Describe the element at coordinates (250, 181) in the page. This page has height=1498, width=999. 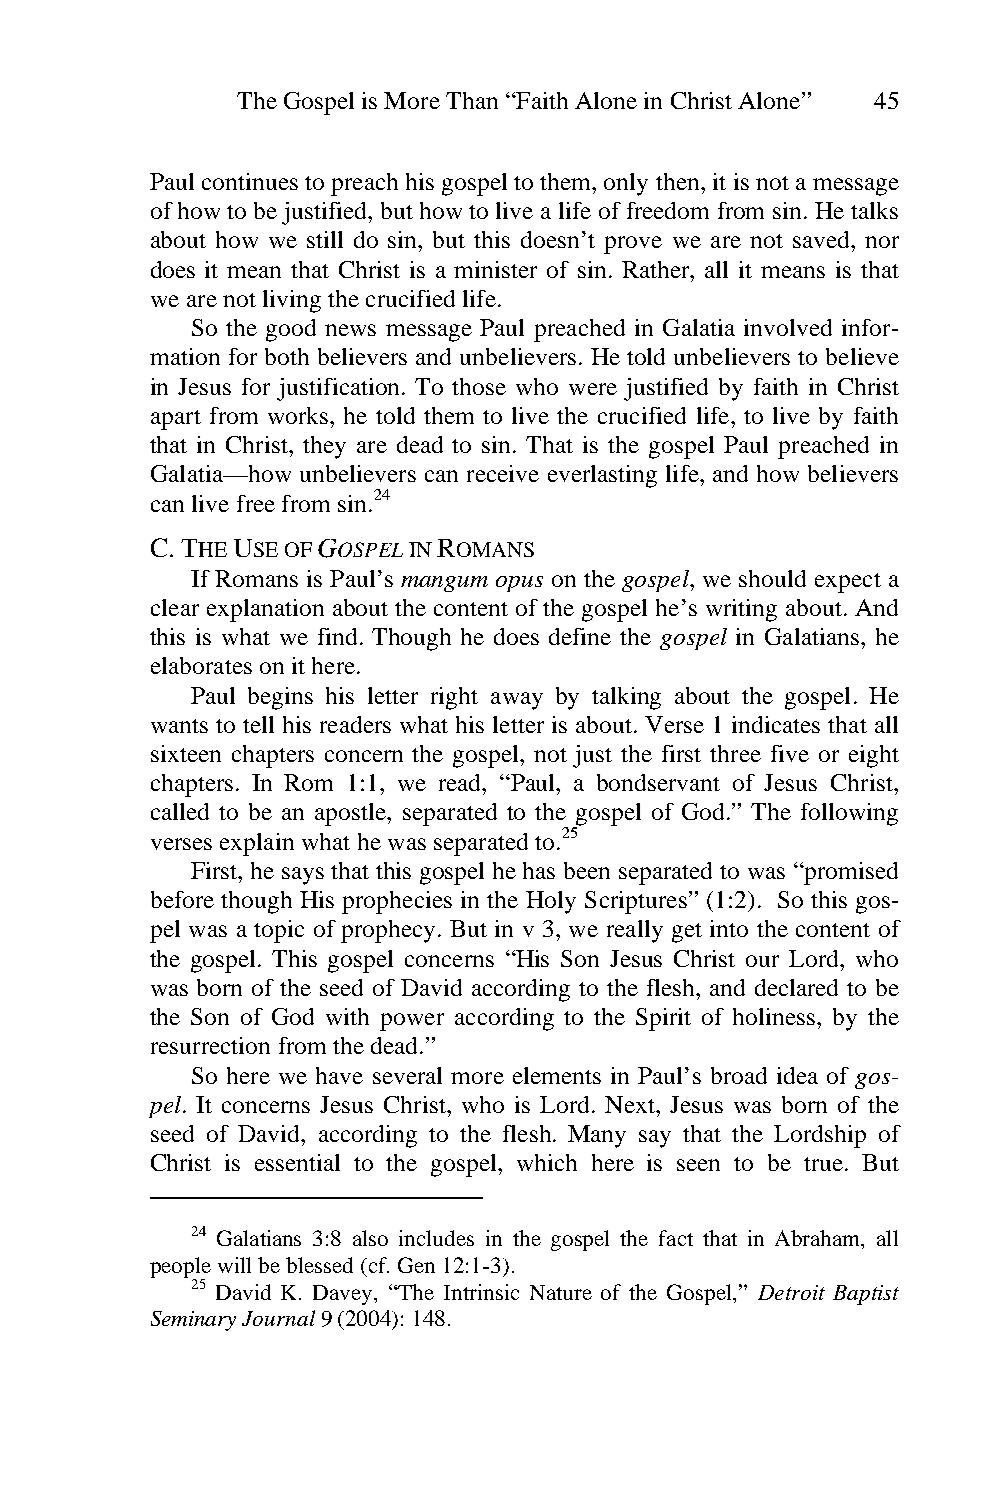
I see `continues` at that location.
